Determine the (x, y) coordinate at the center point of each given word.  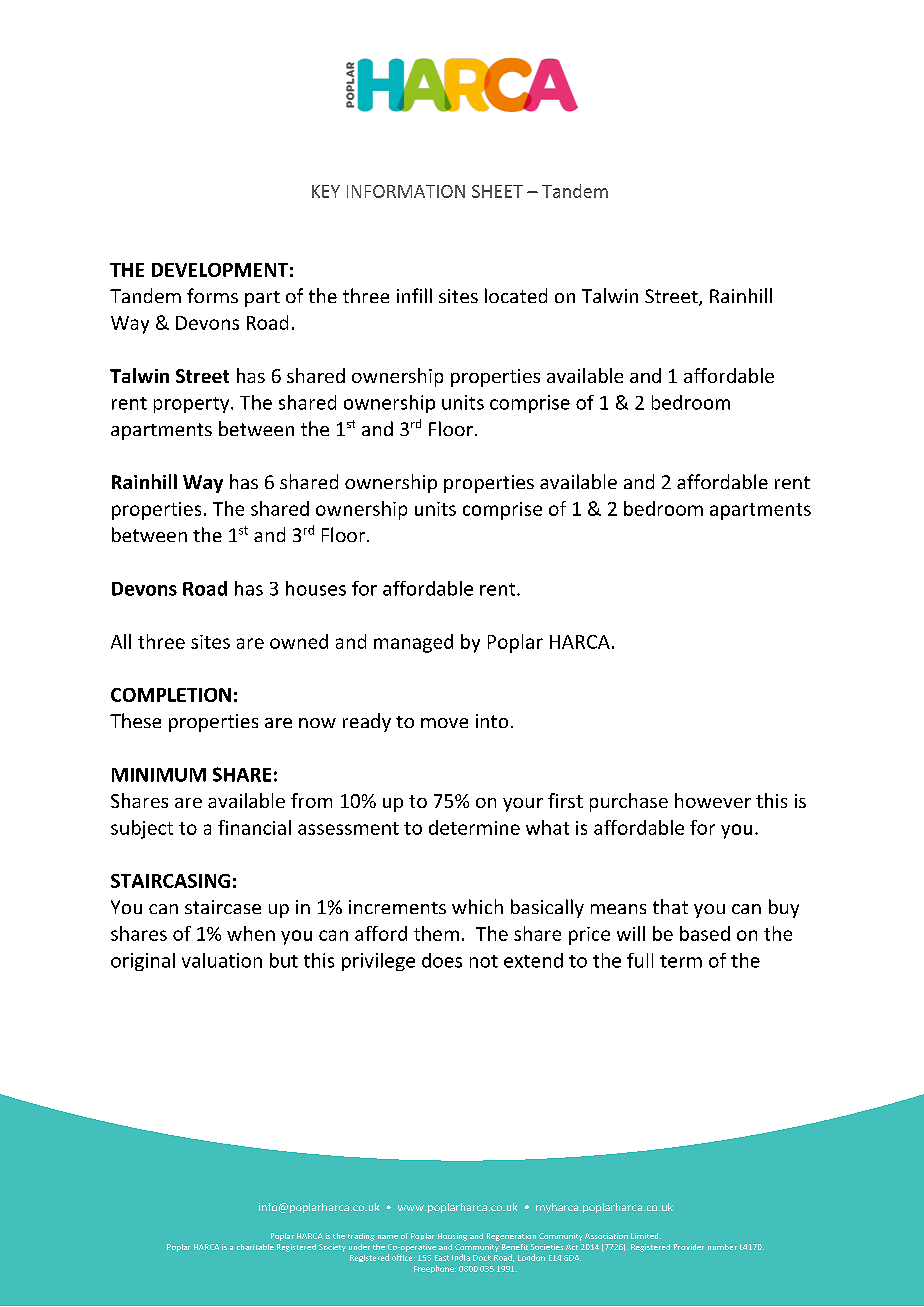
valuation (222, 960)
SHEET (497, 191)
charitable (255, 1247)
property (193, 405)
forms (212, 295)
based (705, 933)
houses (316, 588)
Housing (452, 1237)
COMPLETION (171, 695)
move (444, 723)
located (516, 295)
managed (413, 643)
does (442, 960)
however (713, 800)
